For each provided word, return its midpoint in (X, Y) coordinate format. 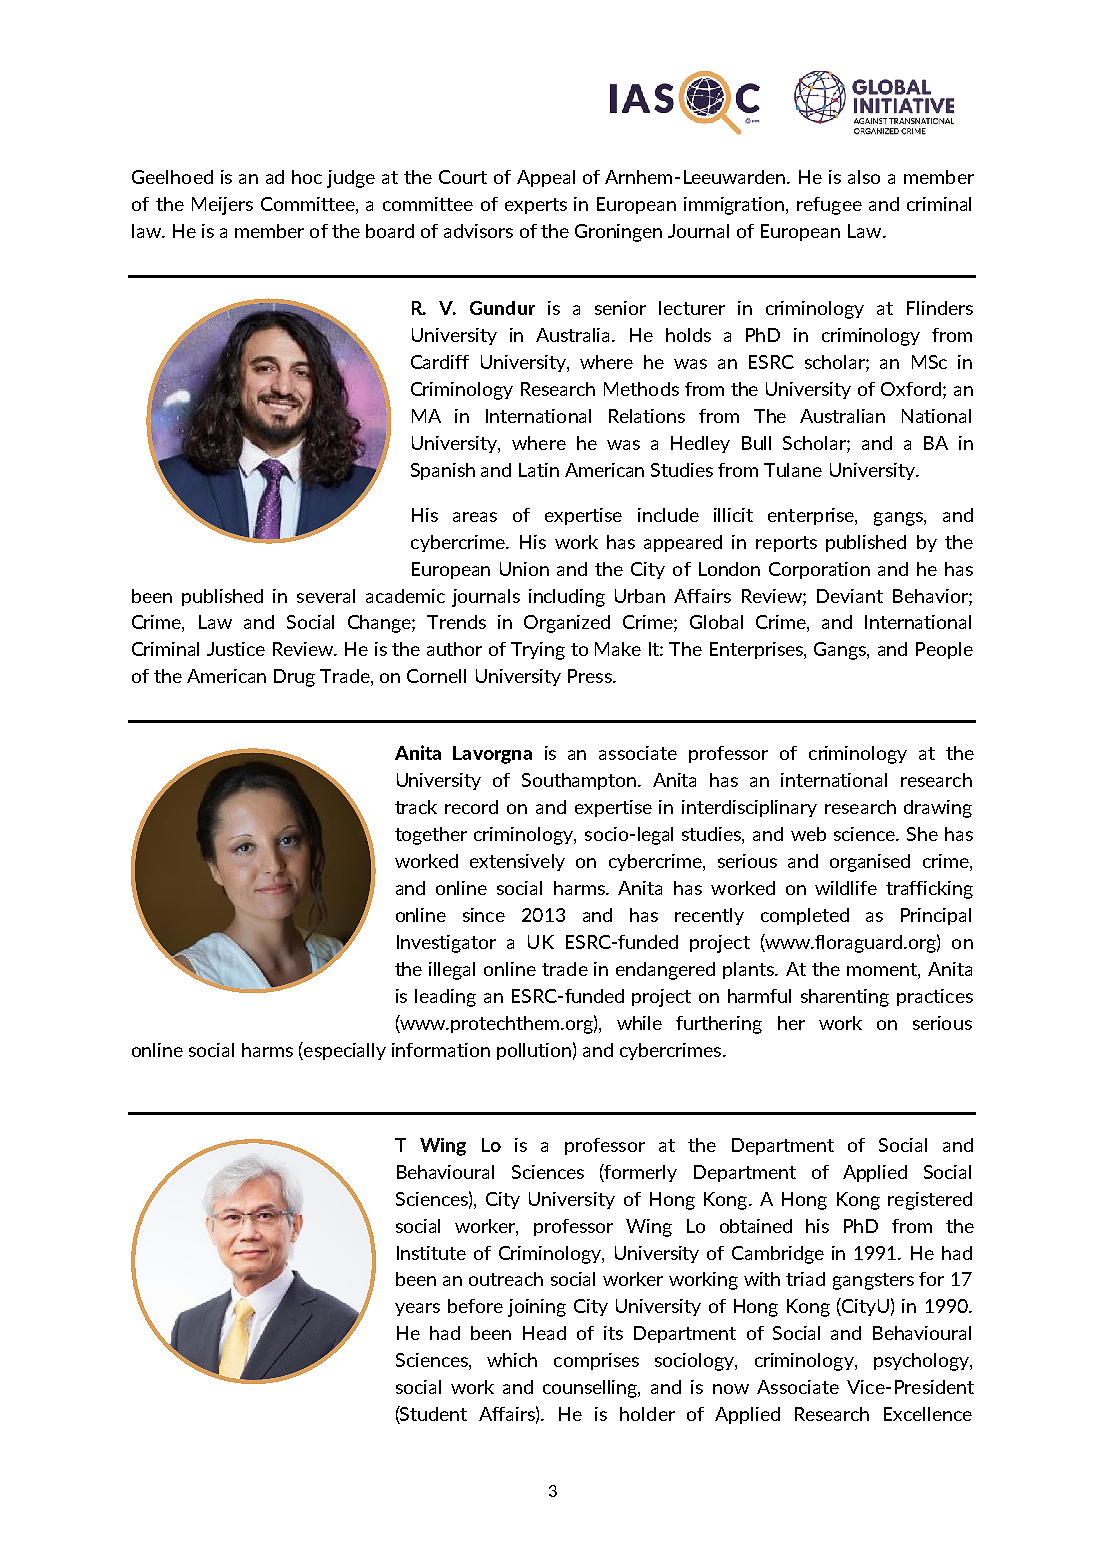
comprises (596, 1361)
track (416, 807)
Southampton (580, 781)
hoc (307, 177)
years (417, 1309)
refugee (829, 206)
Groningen (618, 233)
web (808, 834)
